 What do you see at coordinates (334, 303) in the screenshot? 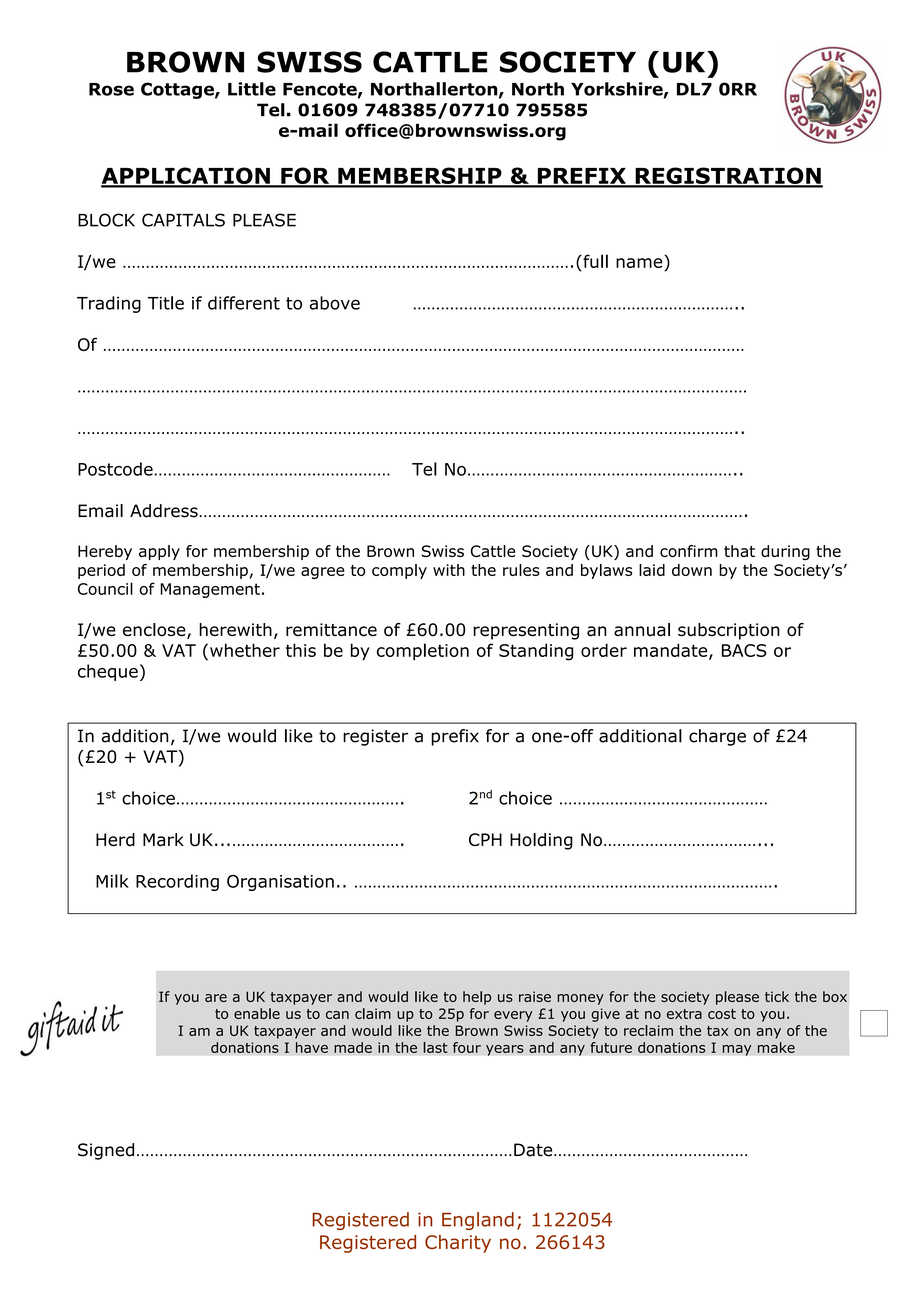
I see `above` at bounding box center [334, 303].
